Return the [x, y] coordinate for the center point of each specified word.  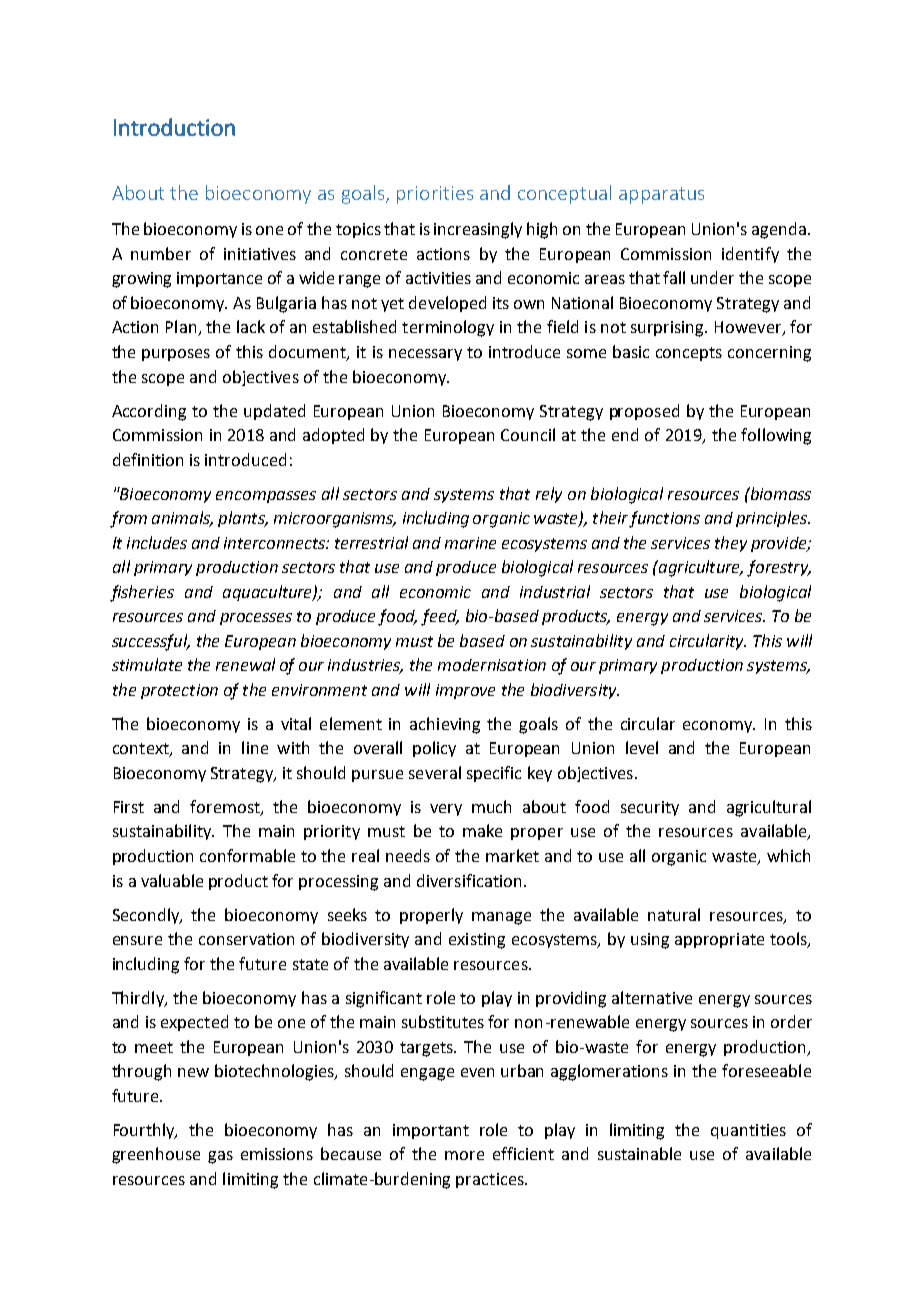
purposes [176, 355]
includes [157, 542]
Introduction [174, 127]
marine [470, 543]
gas [220, 1157]
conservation [246, 939]
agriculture [700, 568]
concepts [689, 354]
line [255, 747]
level [642, 747]
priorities [435, 195]
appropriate [719, 940]
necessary [425, 355]
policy [434, 749]
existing [477, 941]
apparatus [661, 195]
